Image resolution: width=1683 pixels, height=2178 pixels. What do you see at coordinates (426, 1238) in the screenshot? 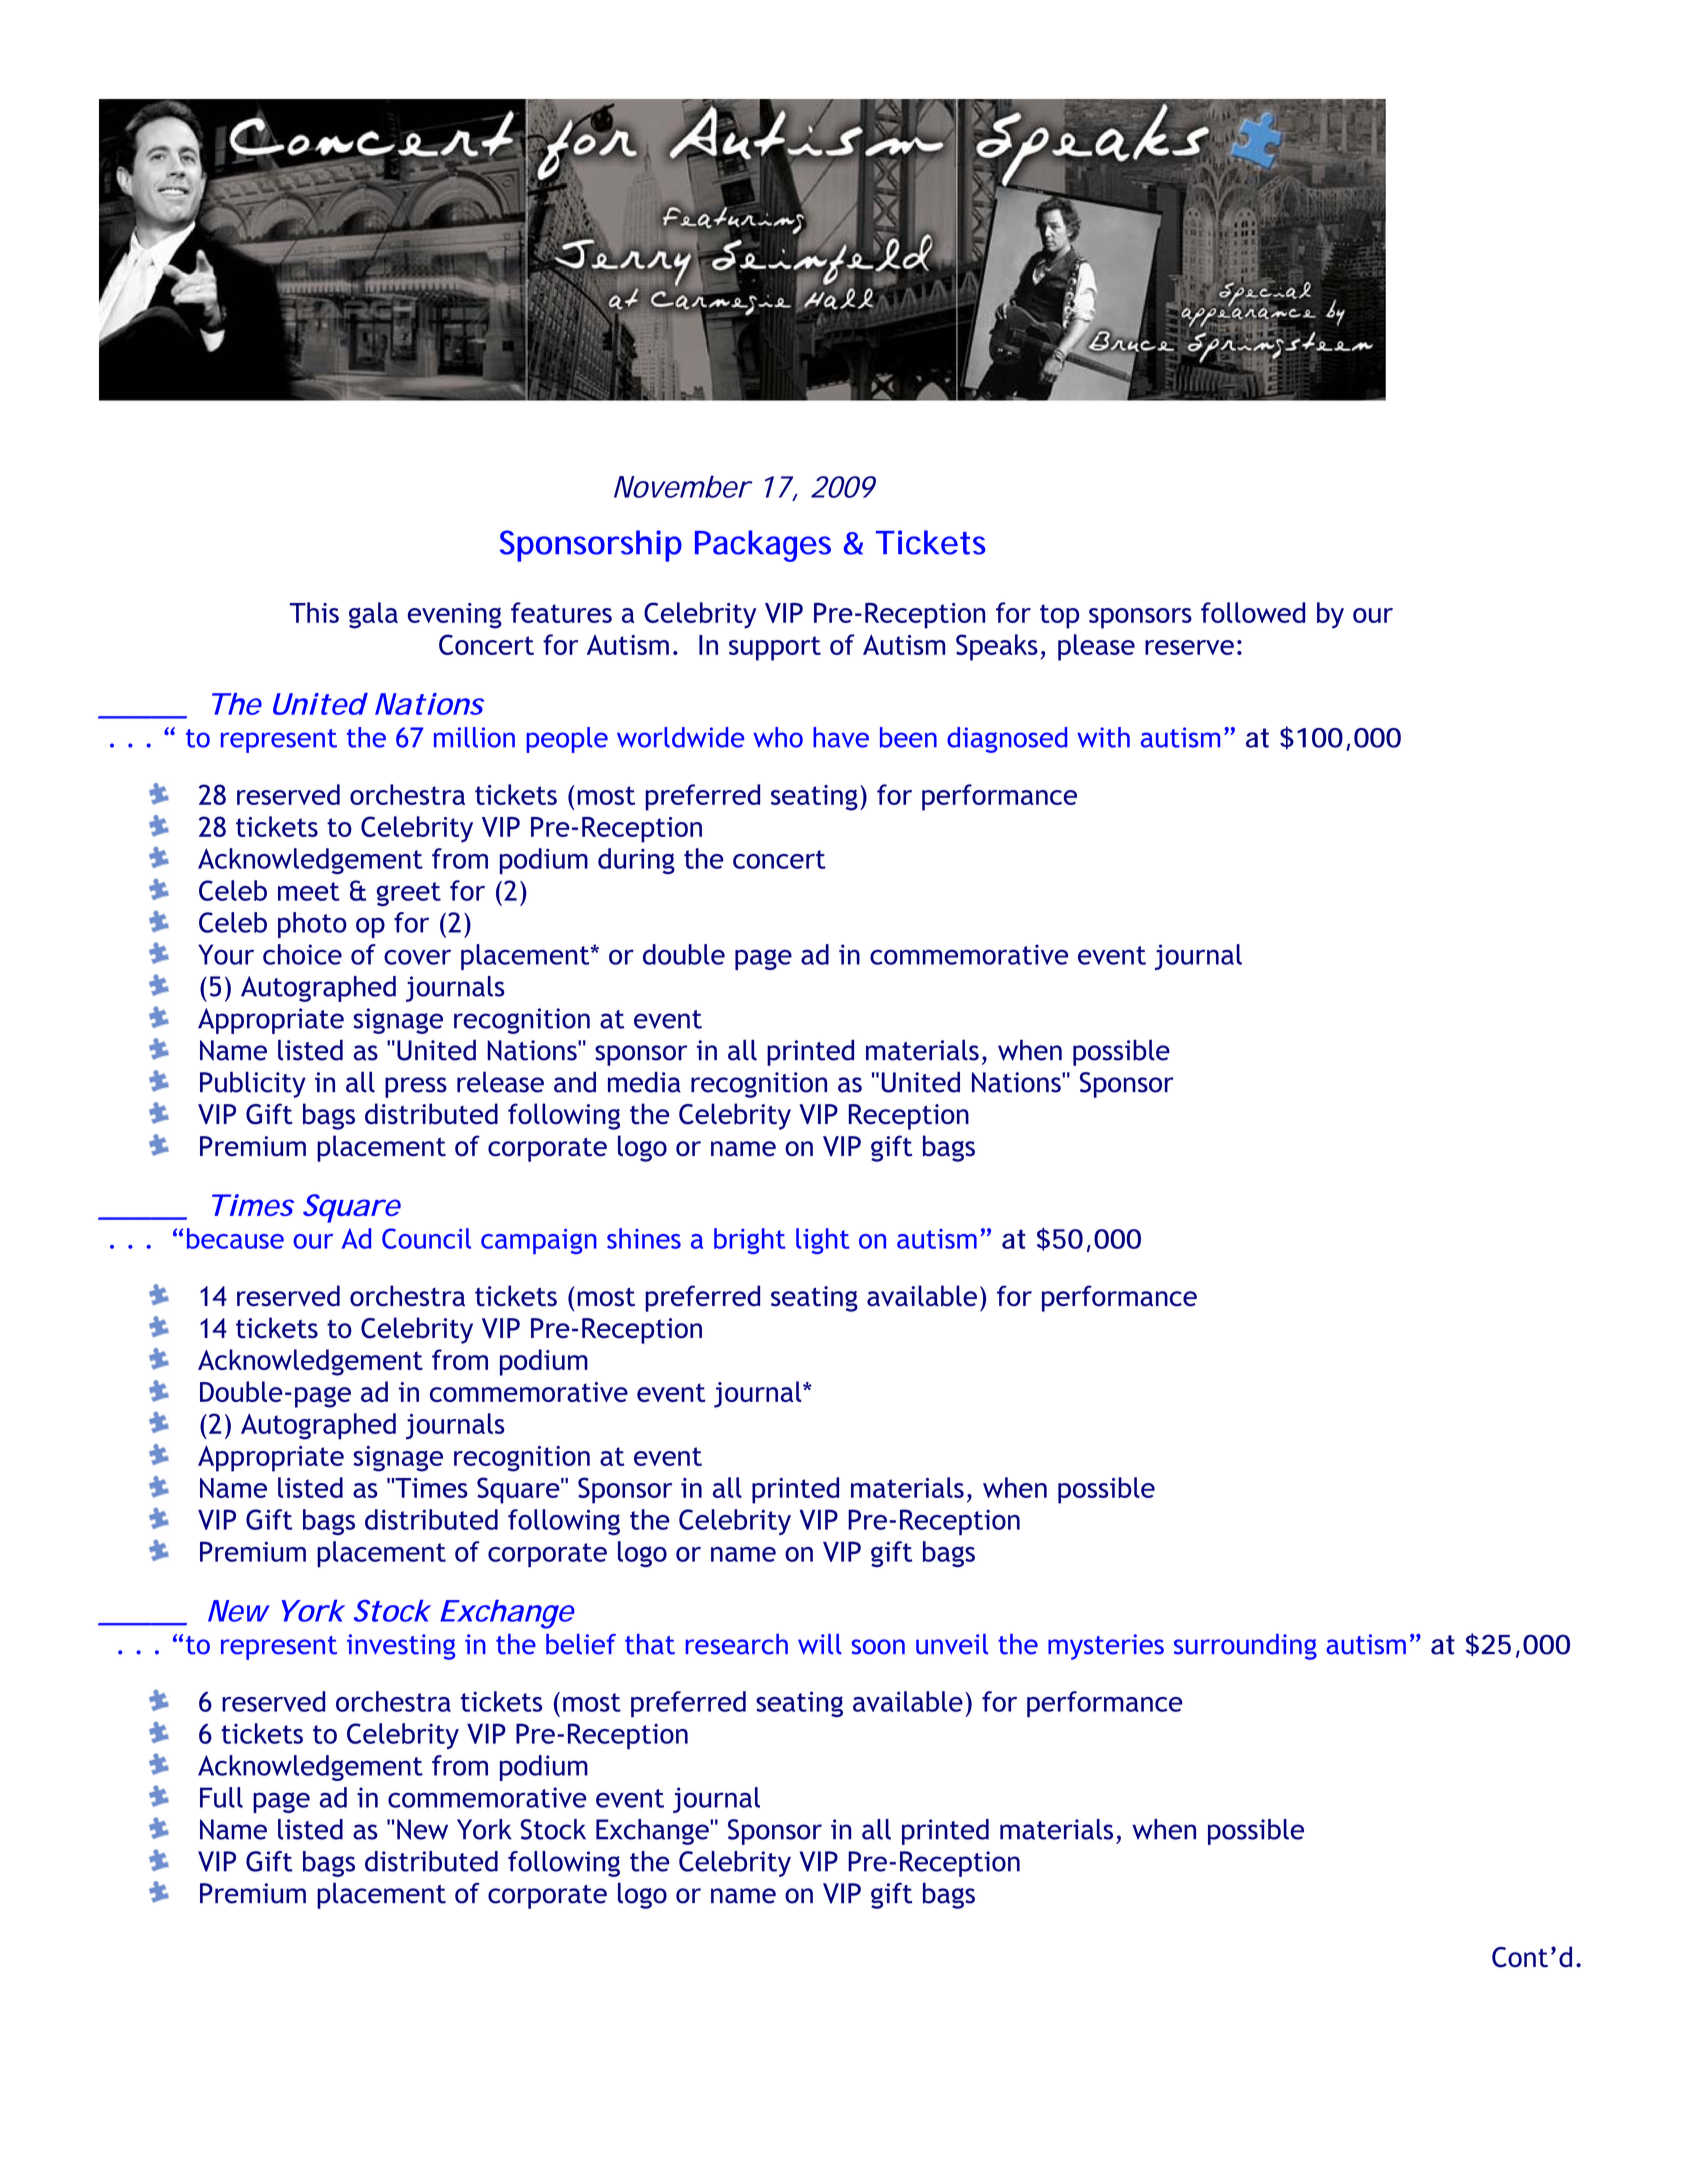
I see `Council` at bounding box center [426, 1238].
